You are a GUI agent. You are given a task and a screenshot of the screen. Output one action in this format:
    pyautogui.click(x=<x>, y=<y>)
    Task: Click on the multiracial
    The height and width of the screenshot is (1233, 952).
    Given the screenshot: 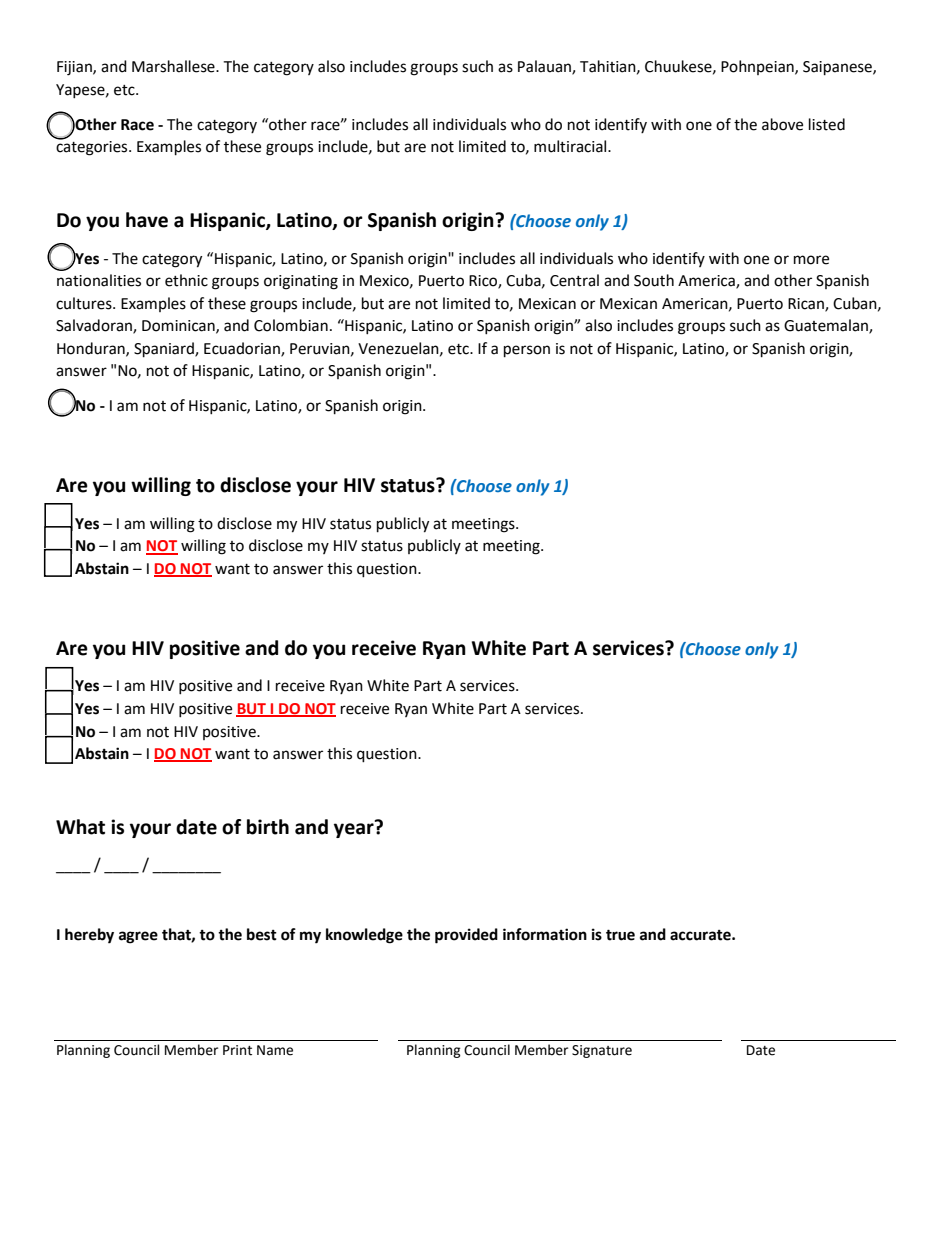 What is the action you would take?
    pyautogui.click(x=571, y=146)
